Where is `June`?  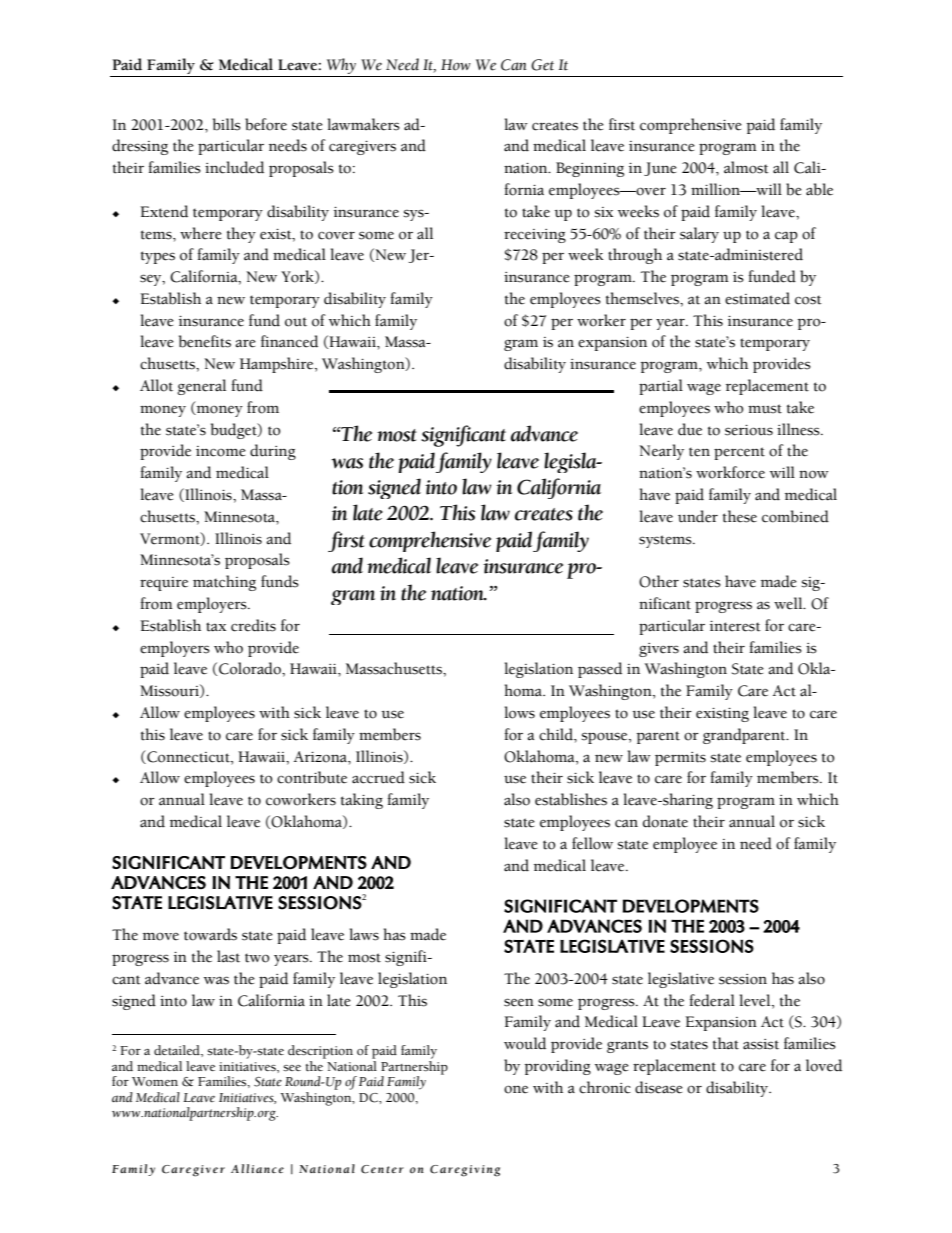 June is located at coordinates (660, 169).
